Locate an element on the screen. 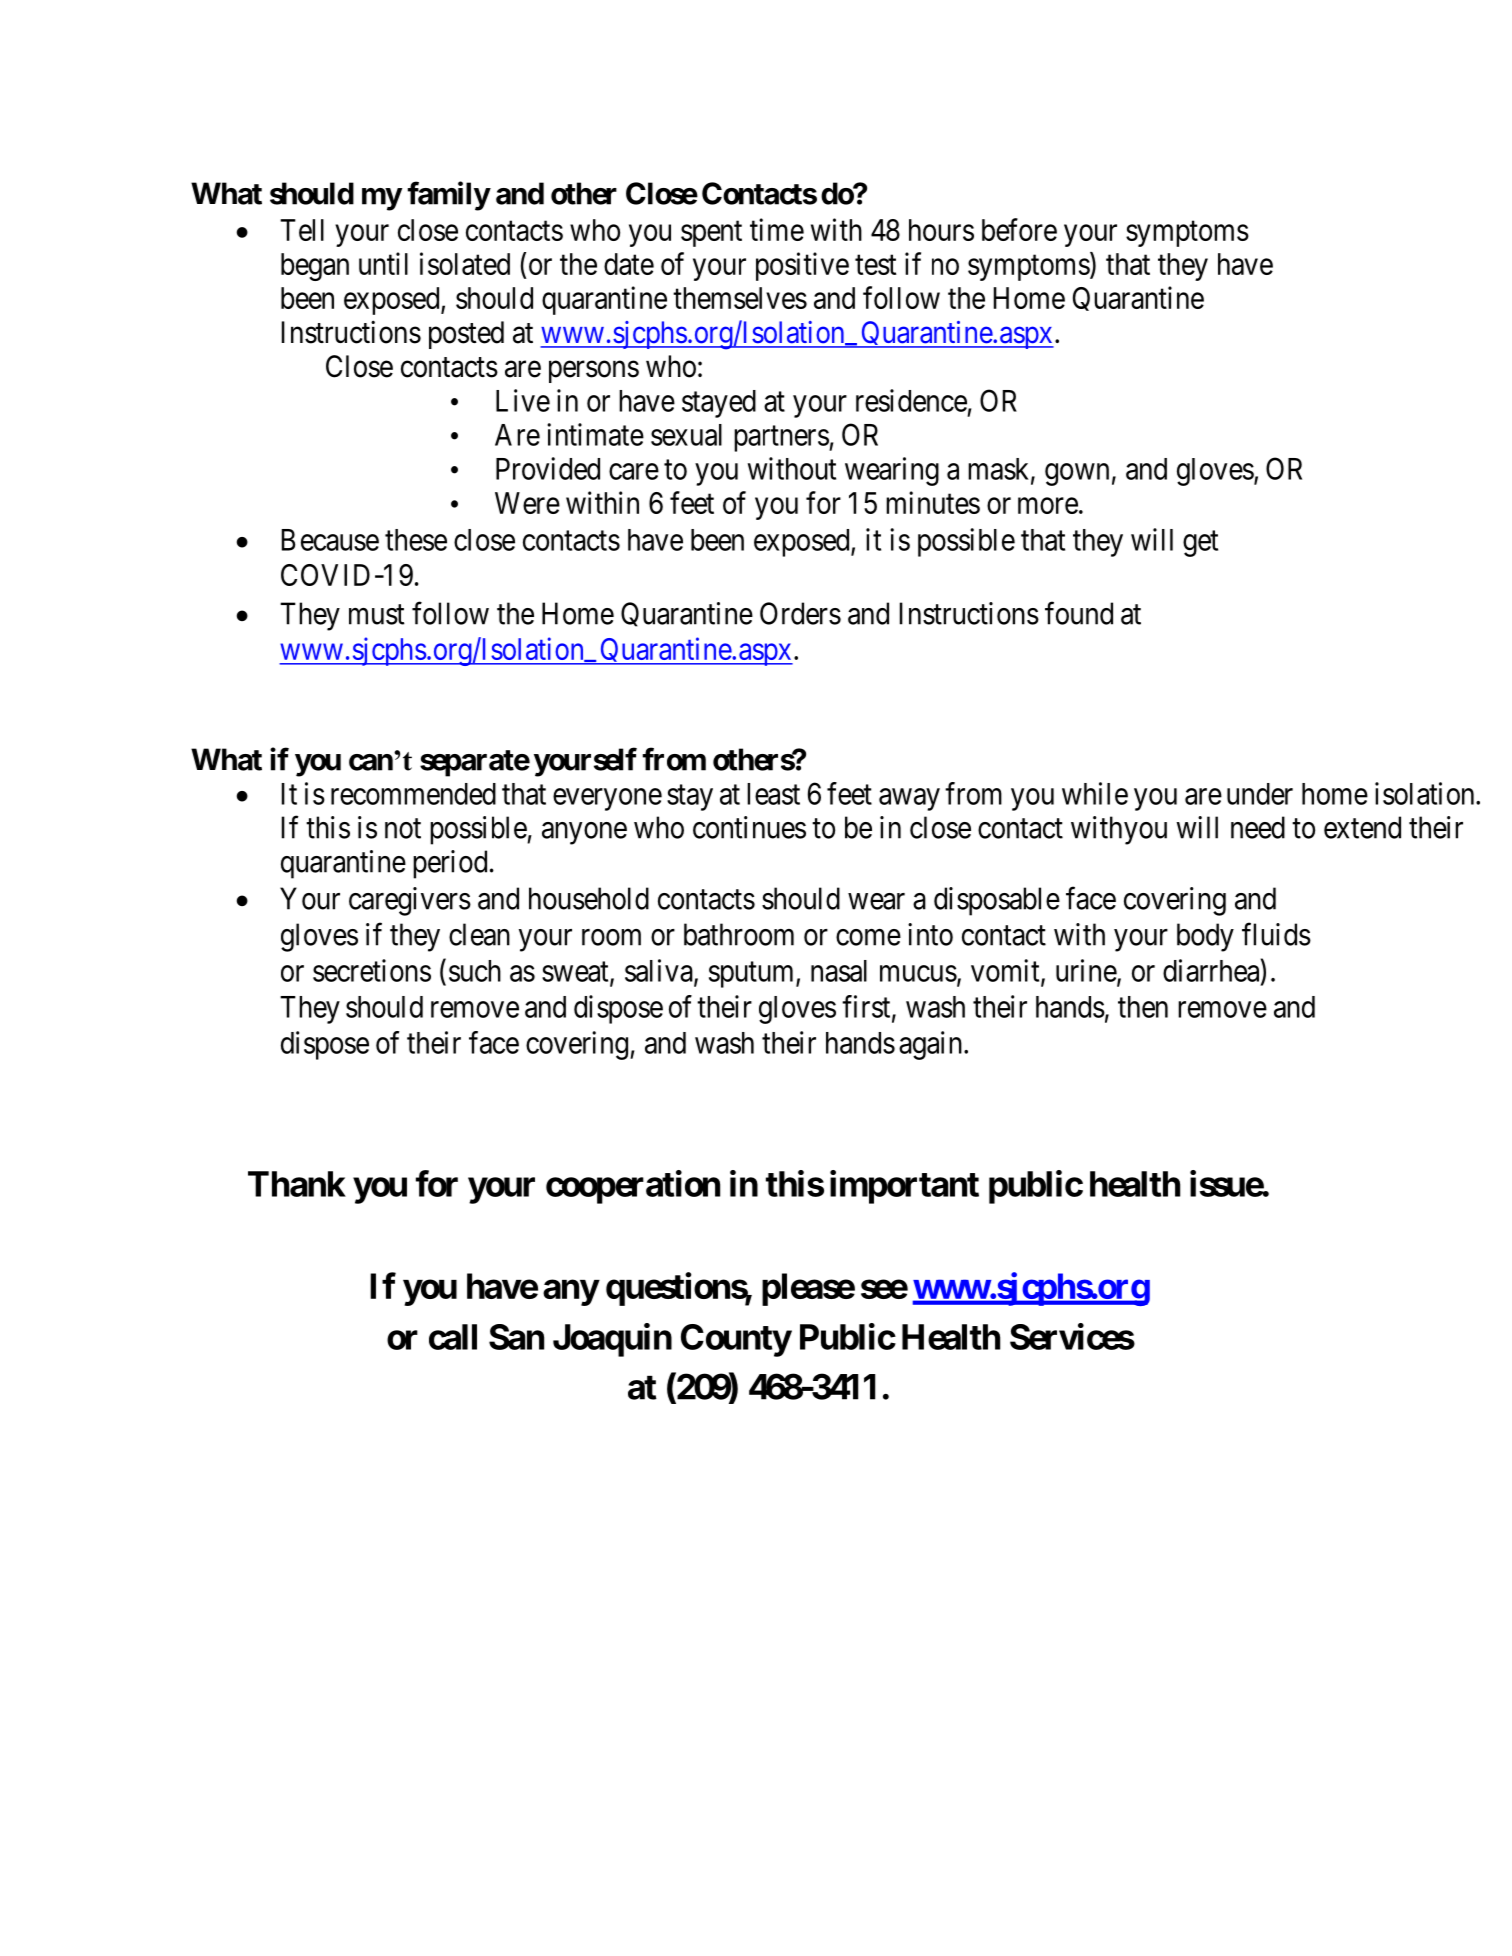 The width and height of the screenshot is (1512, 1956). under is located at coordinates (1260, 794).
